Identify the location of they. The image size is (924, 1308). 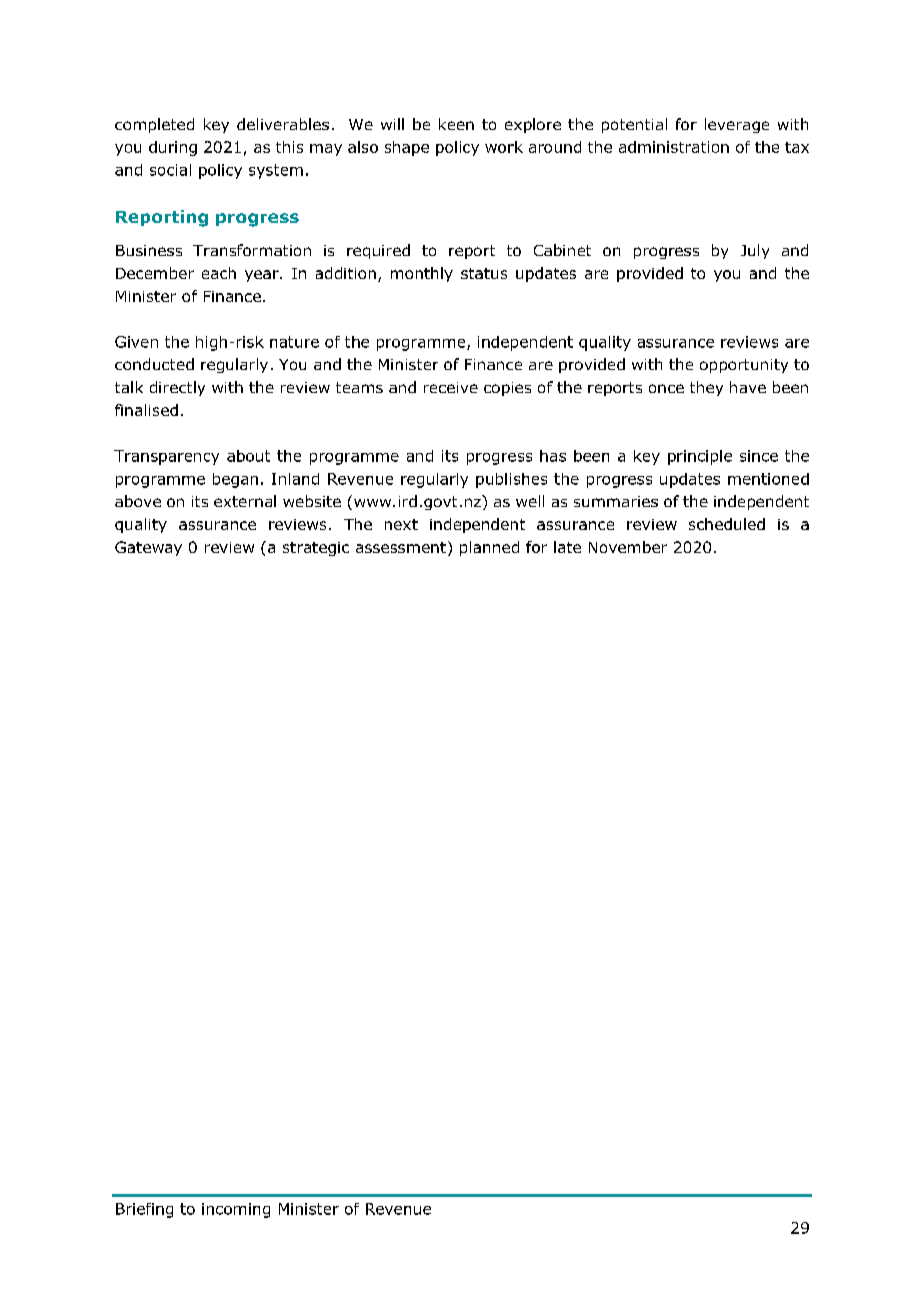
(706, 388).
